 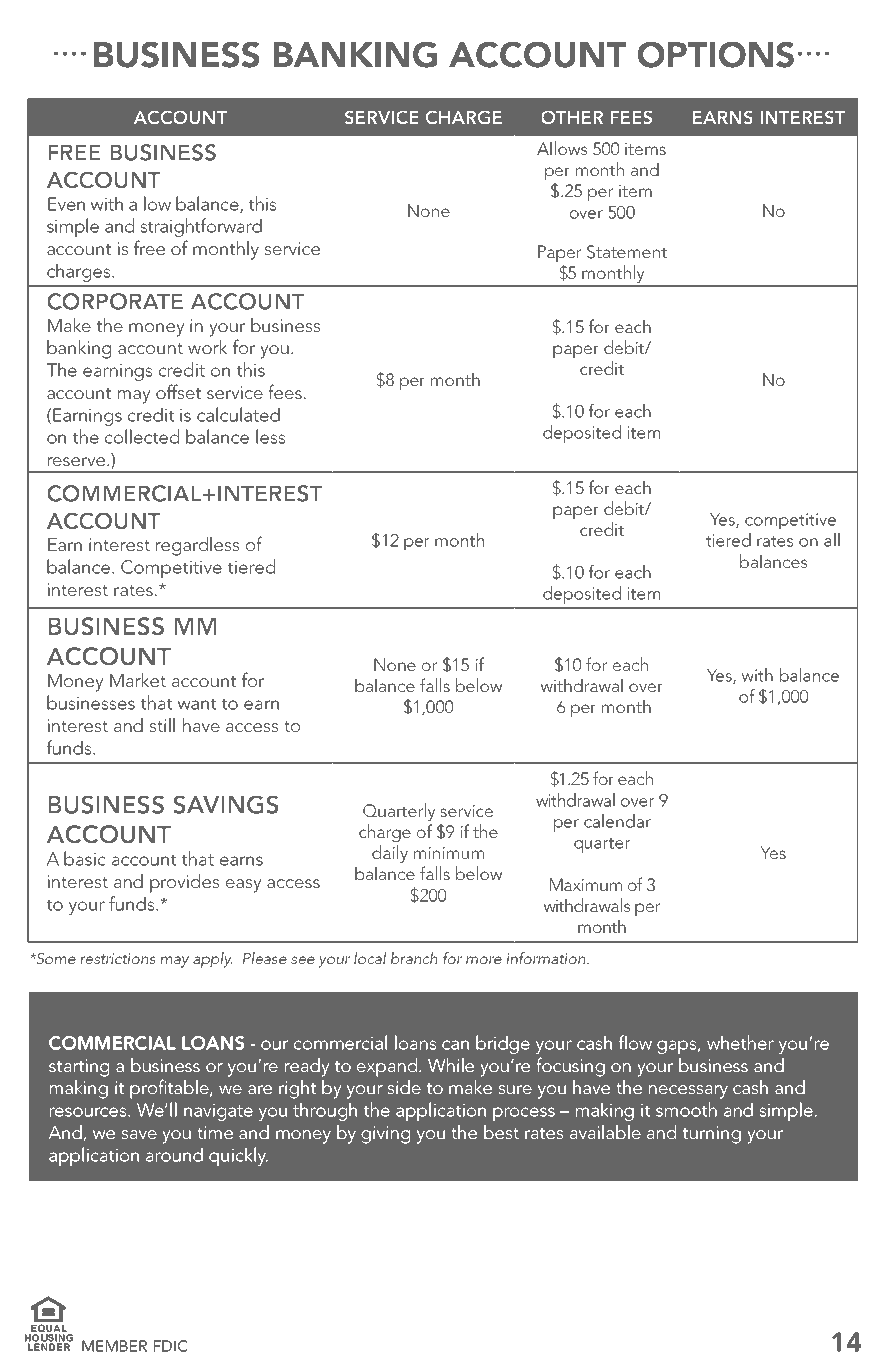 What do you see at coordinates (715, 54) in the screenshot?
I see `OPTIONS` at bounding box center [715, 54].
